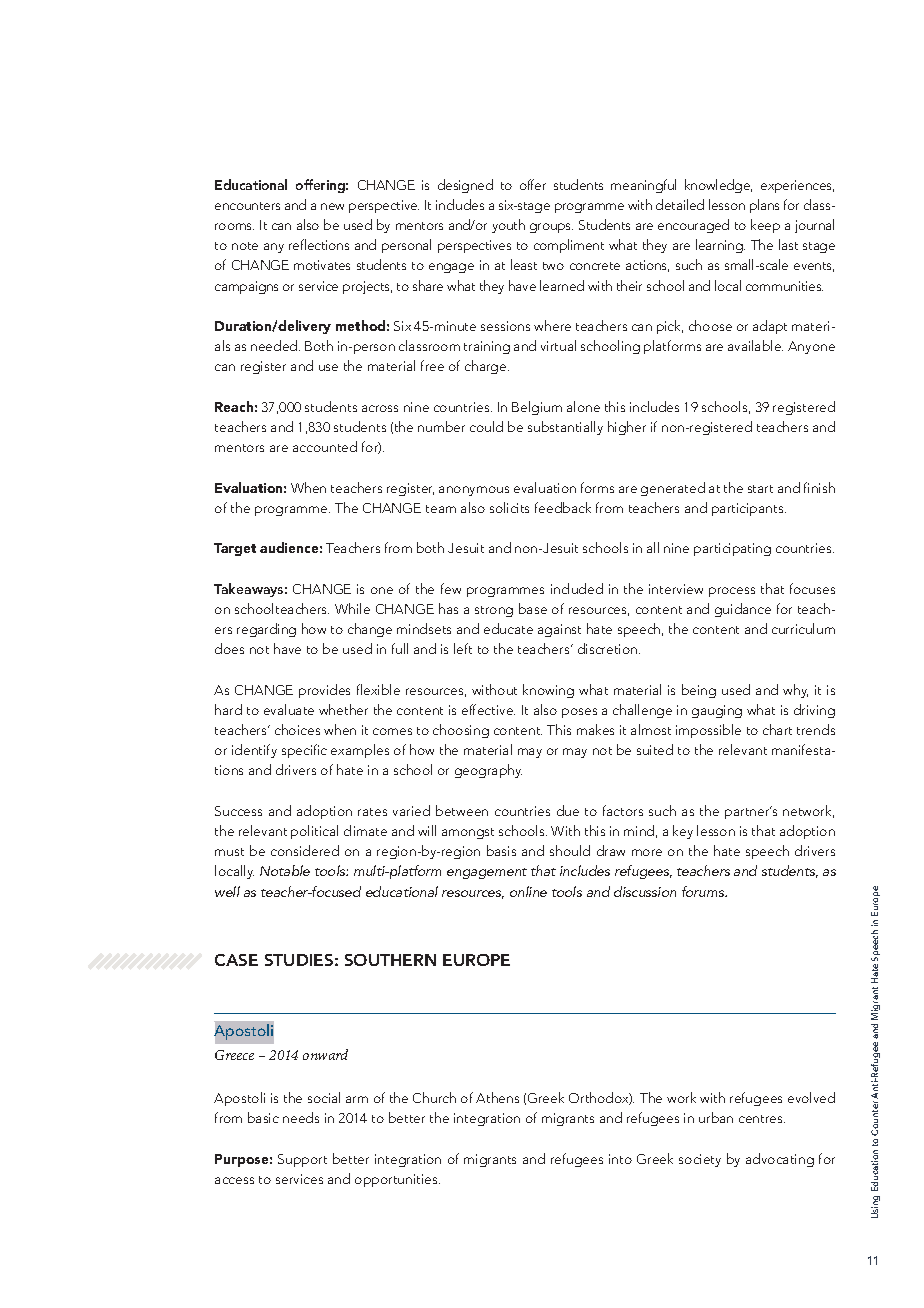  I want to click on Target, so click(235, 549).
